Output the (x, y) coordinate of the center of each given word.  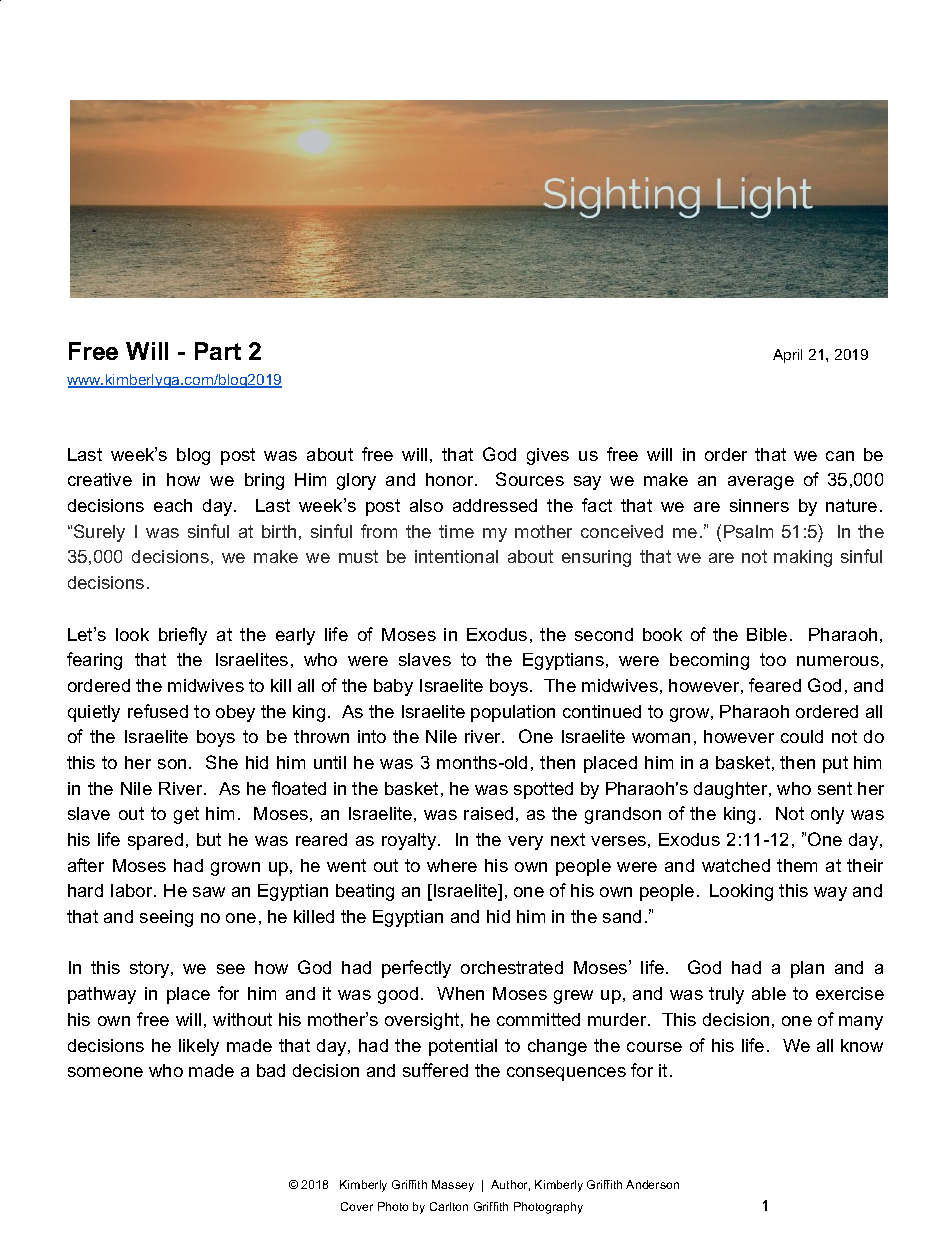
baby (393, 687)
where (452, 865)
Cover (357, 1206)
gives (548, 456)
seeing (166, 918)
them (797, 865)
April (787, 356)
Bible (767, 634)
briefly (183, 636)
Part (218, 351)
